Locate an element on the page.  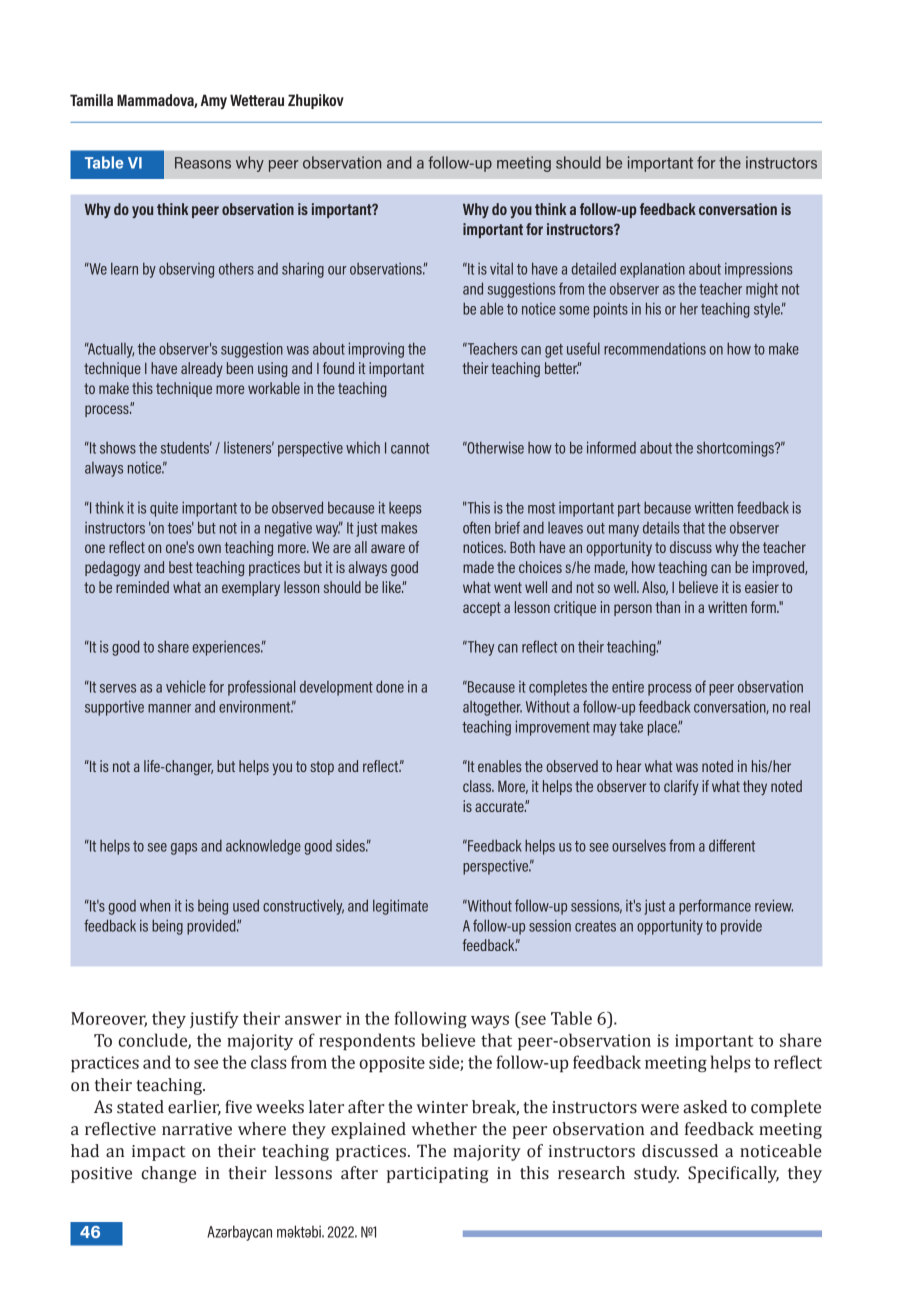
when is located at coordinates (155, 905).
